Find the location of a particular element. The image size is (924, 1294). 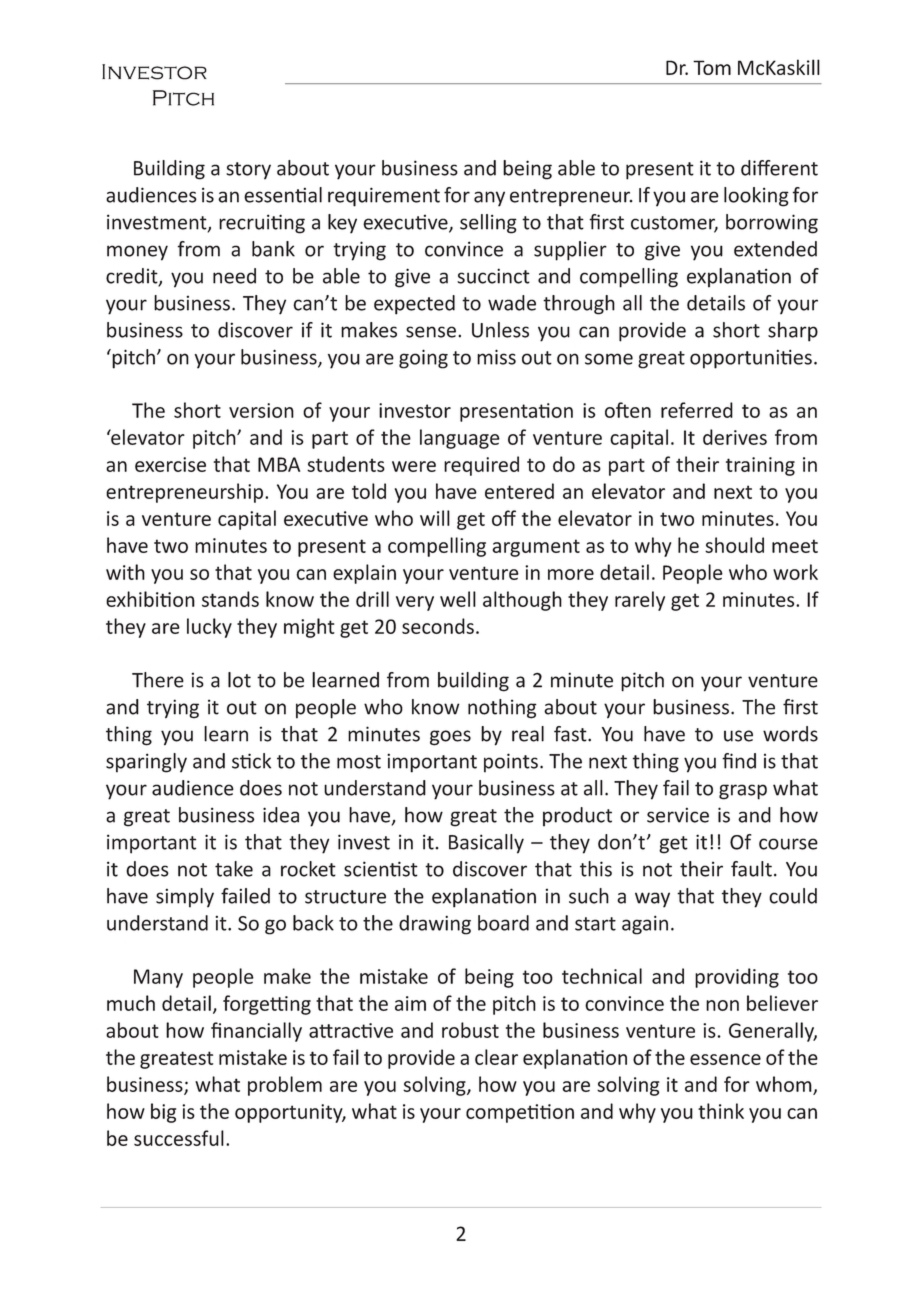

selling is located at coordinates (488, 224).
